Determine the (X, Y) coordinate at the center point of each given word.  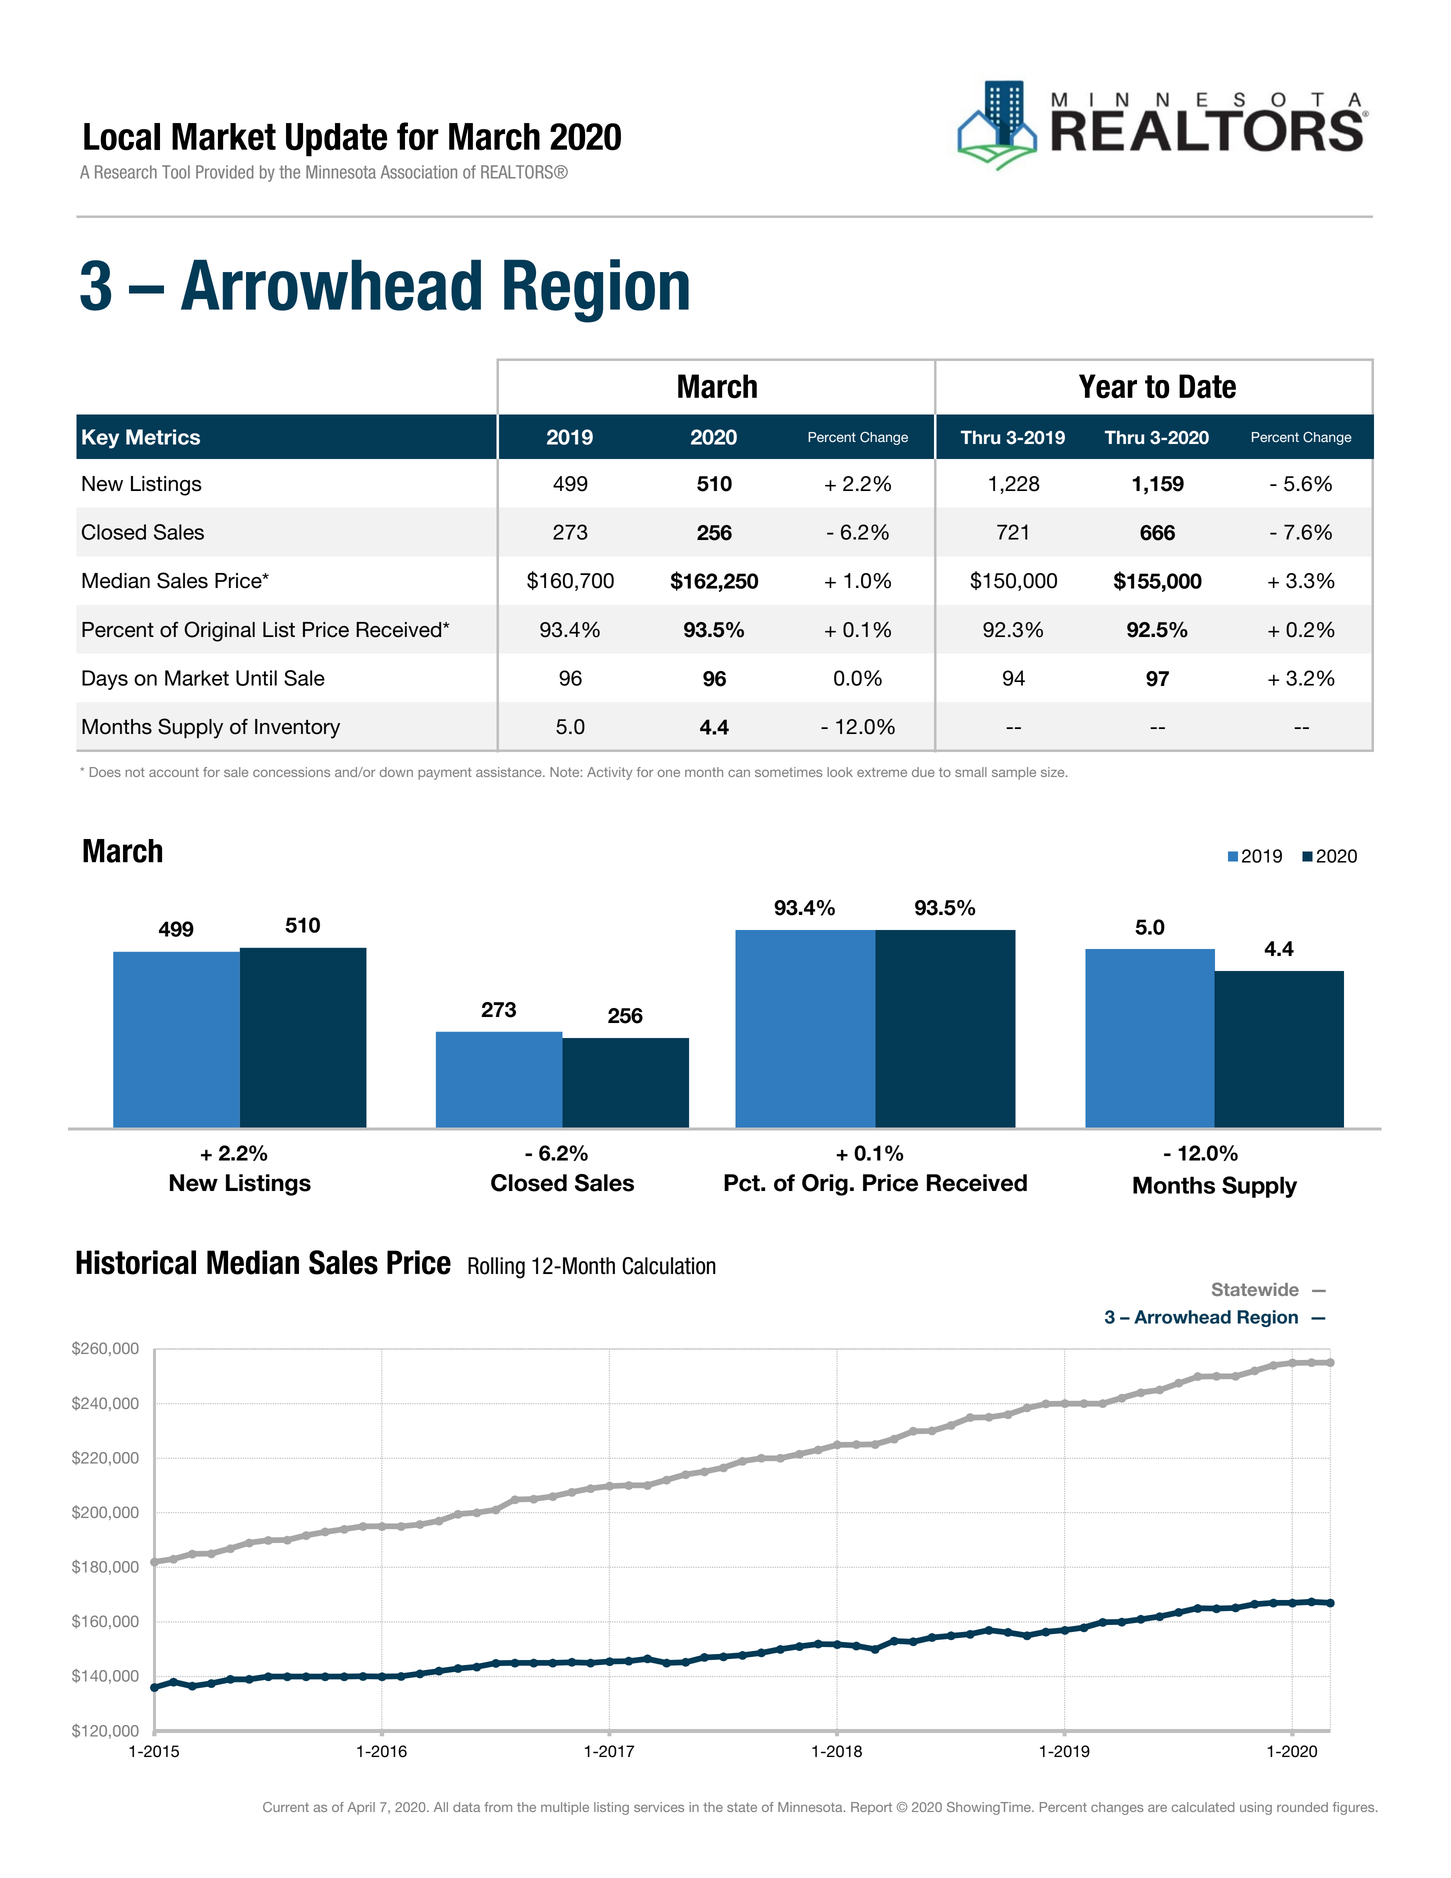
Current (286, 1807)
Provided (225, 172)
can (739, 773)
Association (419, 172)
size (1054, 772)
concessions (291, 772)
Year (1108, 386)
